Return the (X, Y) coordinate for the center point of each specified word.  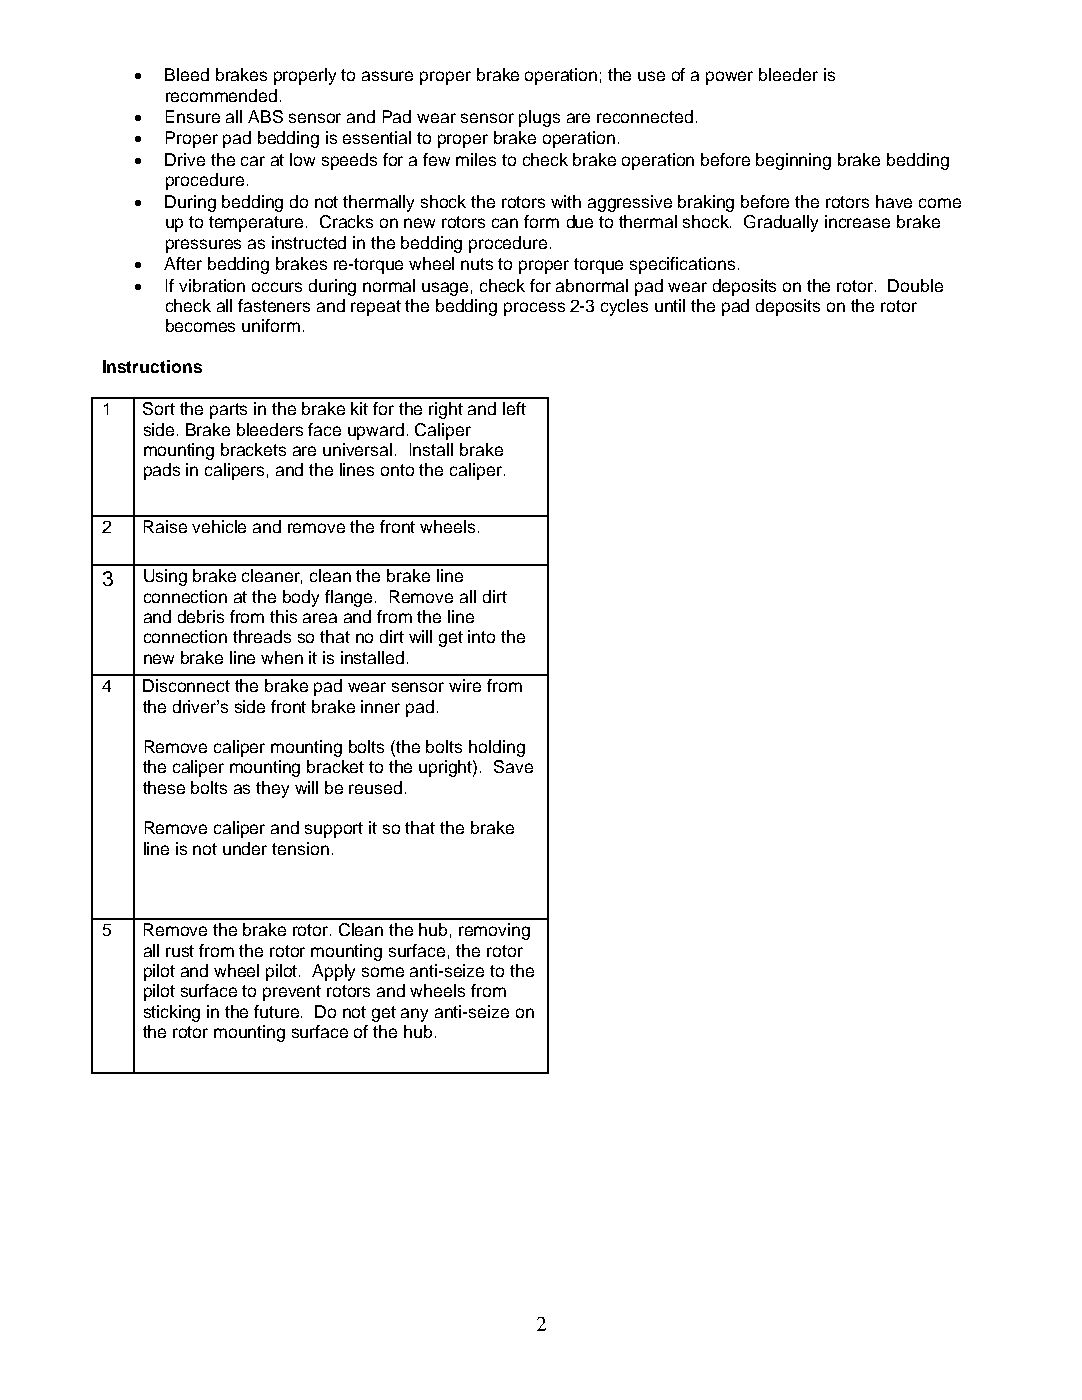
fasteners (274, 305)
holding (497, 748)
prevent (292, 993)
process (534, 309)
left (514, 408)
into (481, 636)
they (272, 789)
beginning (793, 161)
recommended (221, 95)
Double (915, 285)
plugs (539, 118)
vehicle (219, 526)
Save (513, 766)
